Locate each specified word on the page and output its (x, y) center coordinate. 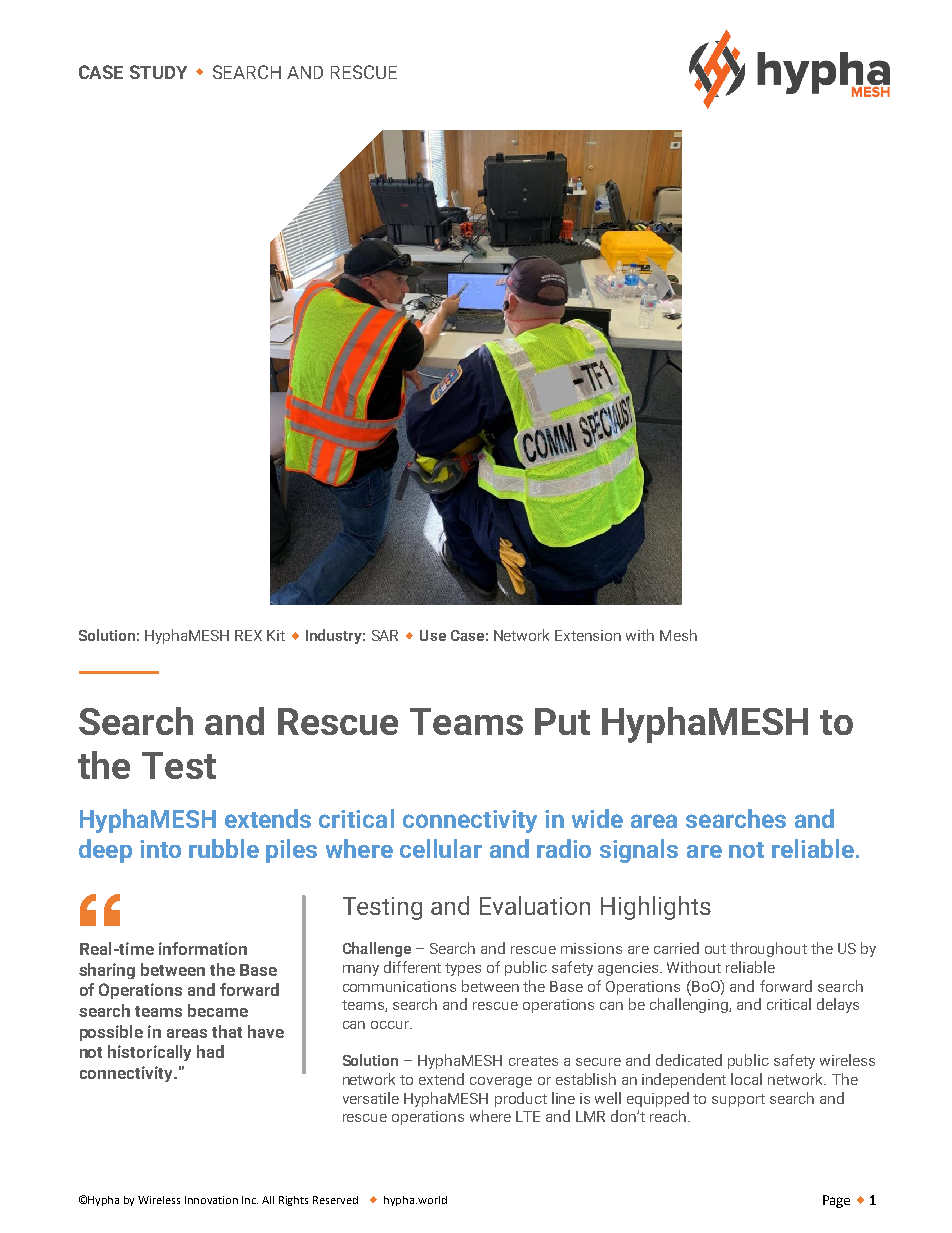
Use (433, 635)
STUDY (158, 72)
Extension (588, 635)
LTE (528, 1116)
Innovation (211, 1200)
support (738, 1100)
